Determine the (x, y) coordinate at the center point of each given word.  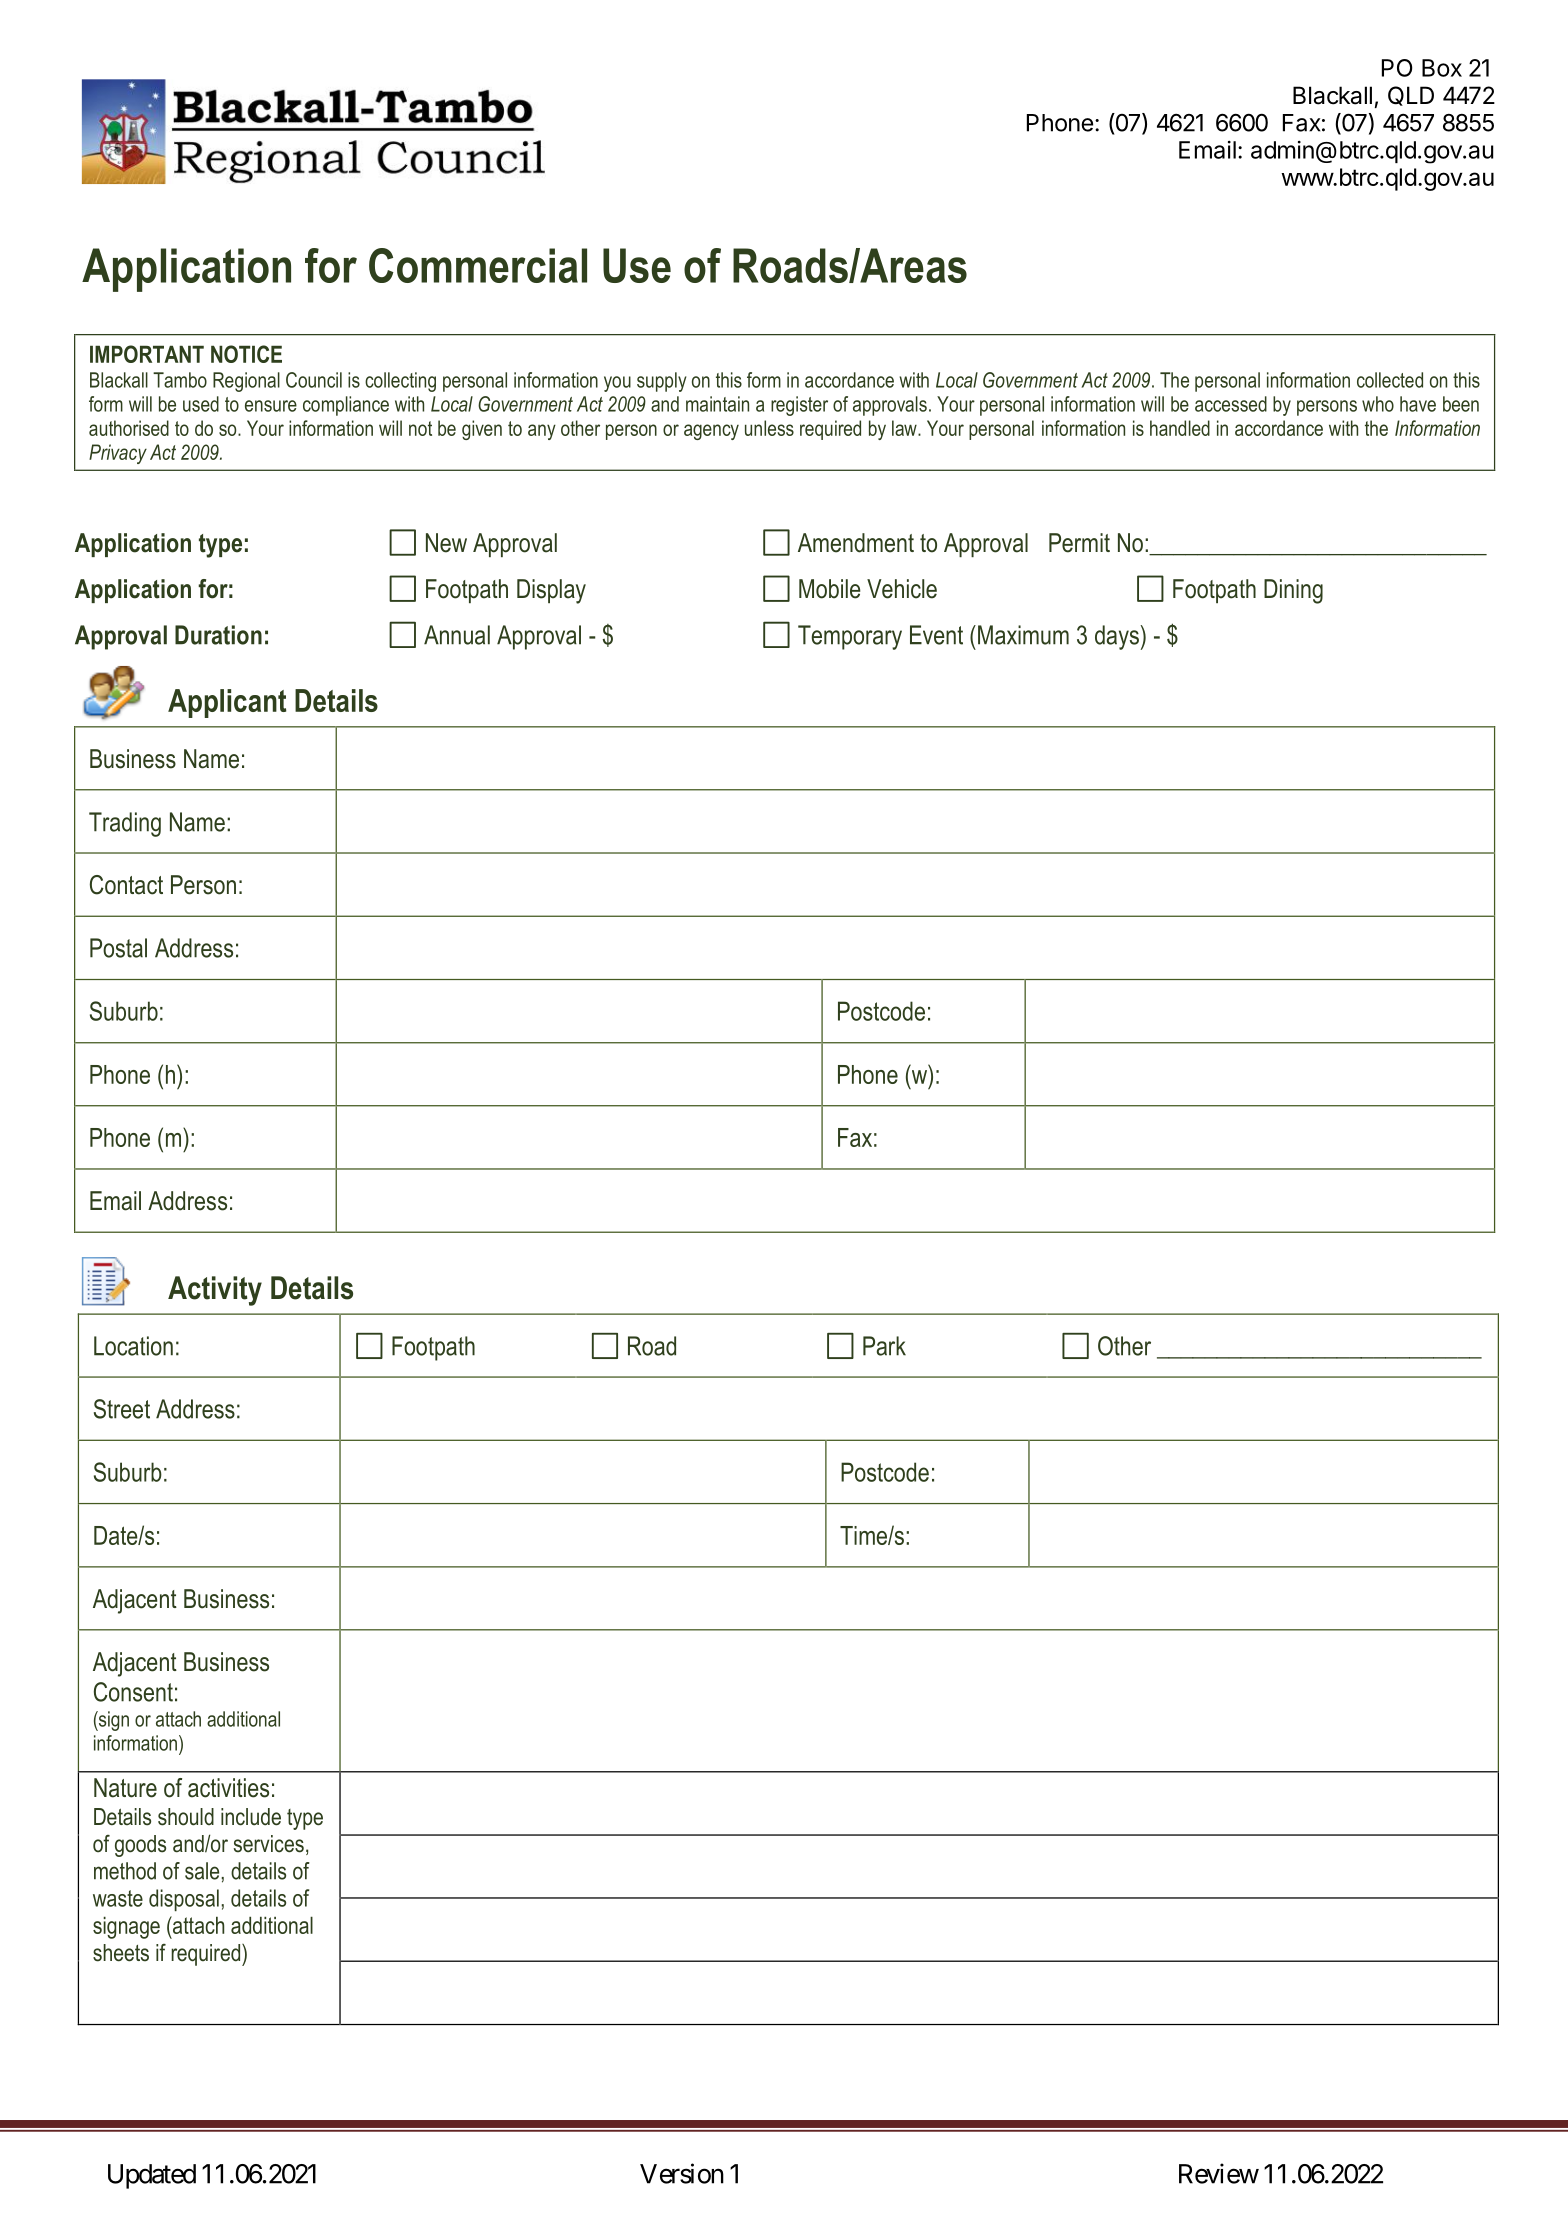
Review (1219, 2173)
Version (682, 2173)
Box (1442, 68)
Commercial (478, 265)
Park (884, 1346)
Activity (215, 1291)
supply (661, 382)
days (1117, 637)
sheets (121, 1953)
